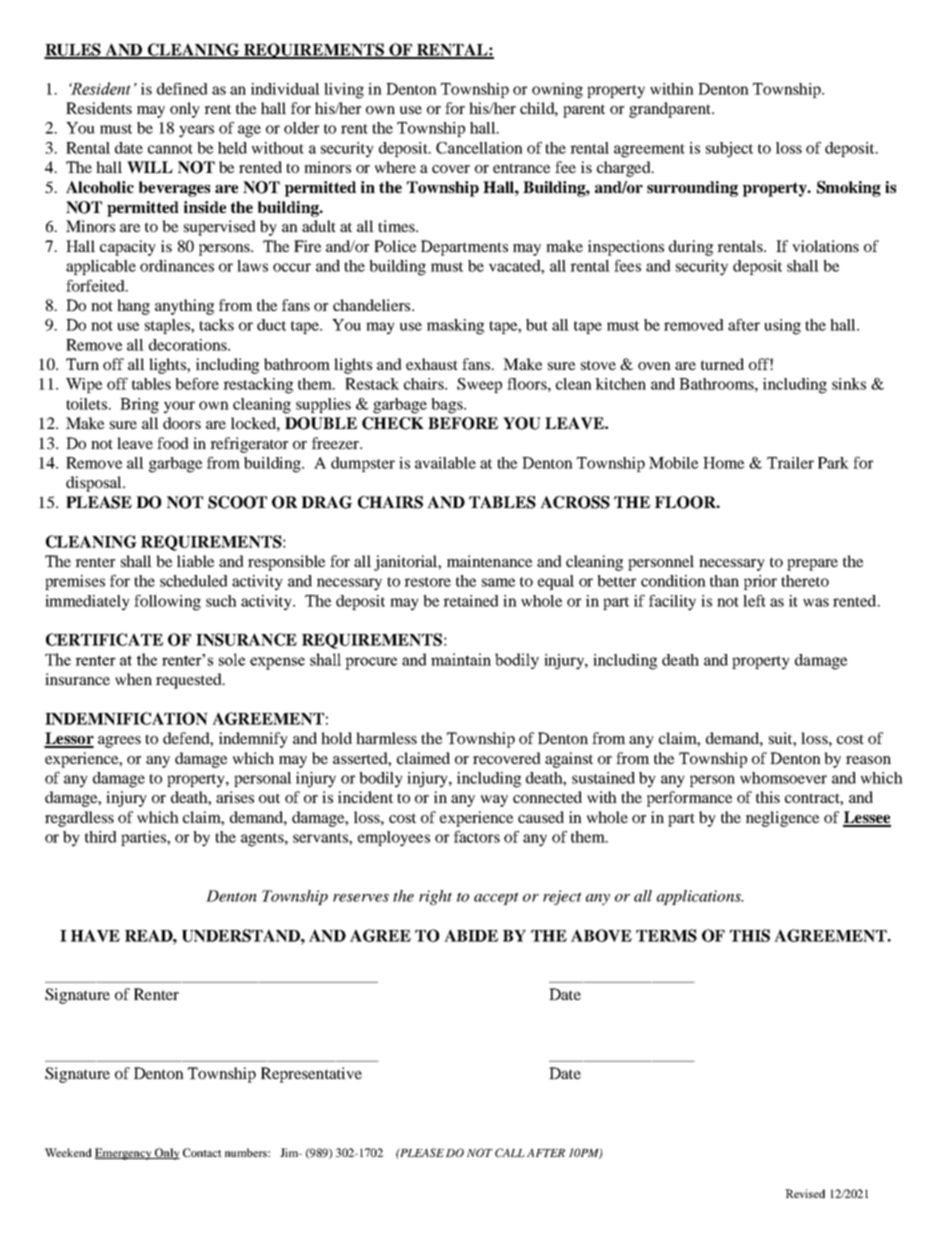 The height and width of the image is (1233, 952). What do you see at coordinates (167, 603) in the image?
I see `following` at bounding box center [167, 603].
